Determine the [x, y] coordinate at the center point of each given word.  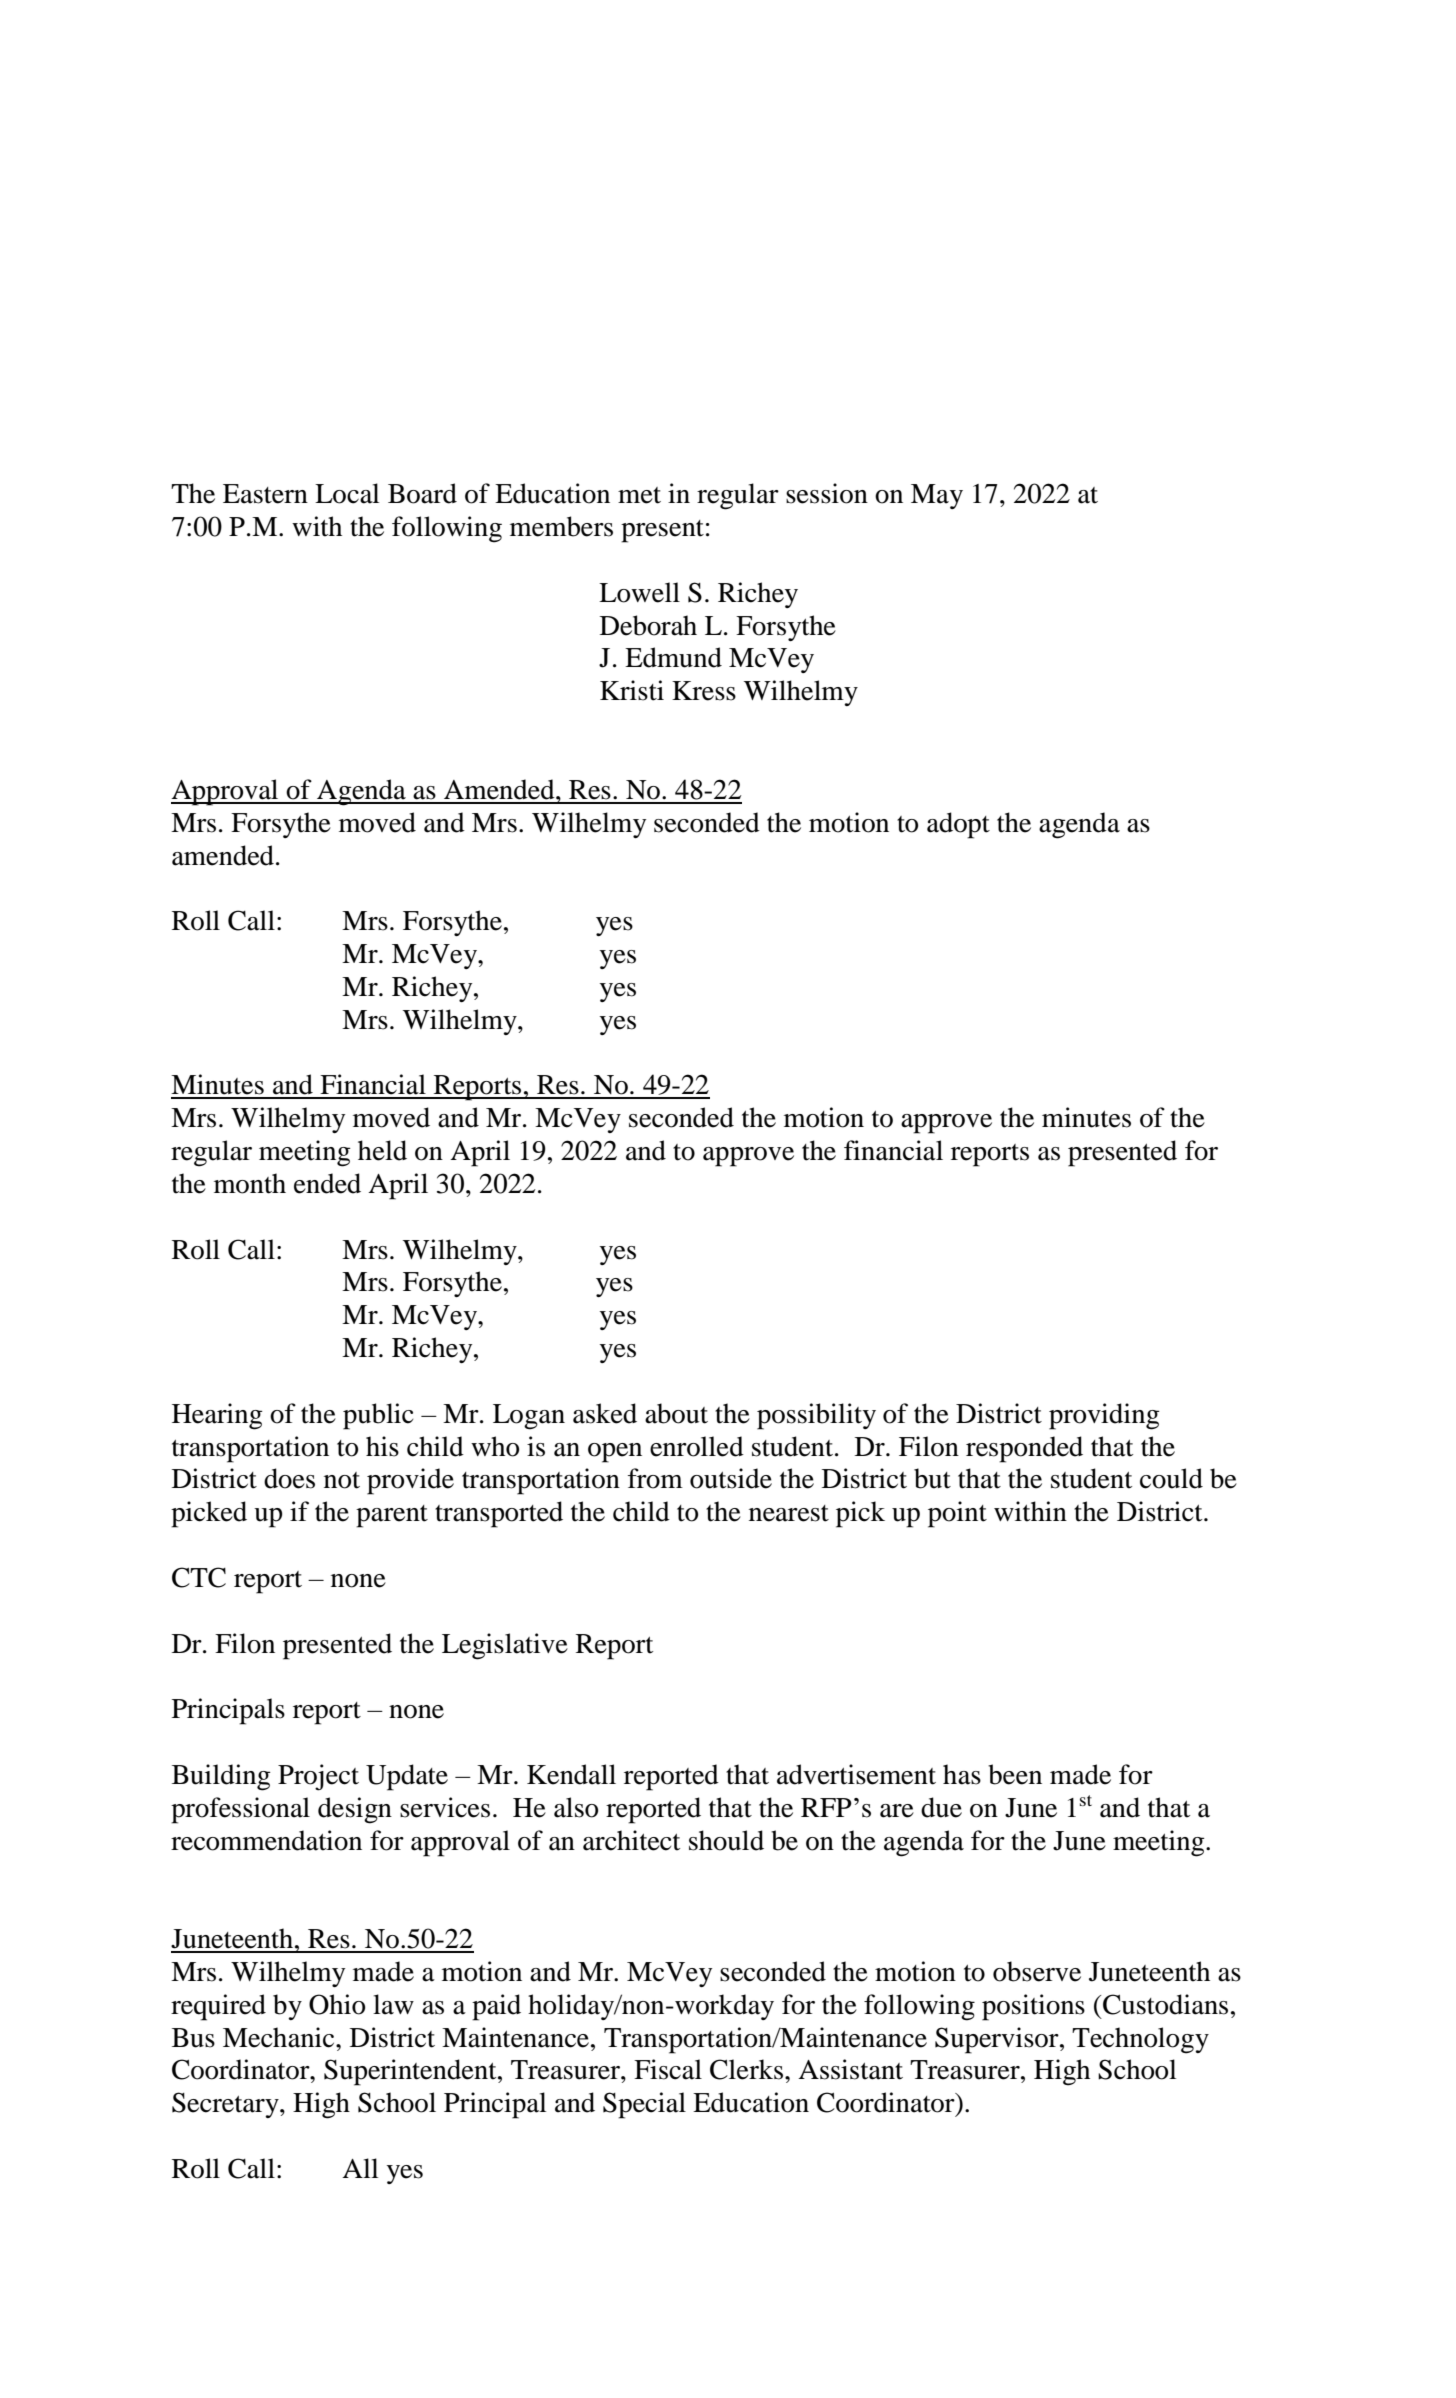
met [639, 495]
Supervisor [998, 2040]
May [937, 496]
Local [347, 493]
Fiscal [668, 2069]
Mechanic [280, 2037]
